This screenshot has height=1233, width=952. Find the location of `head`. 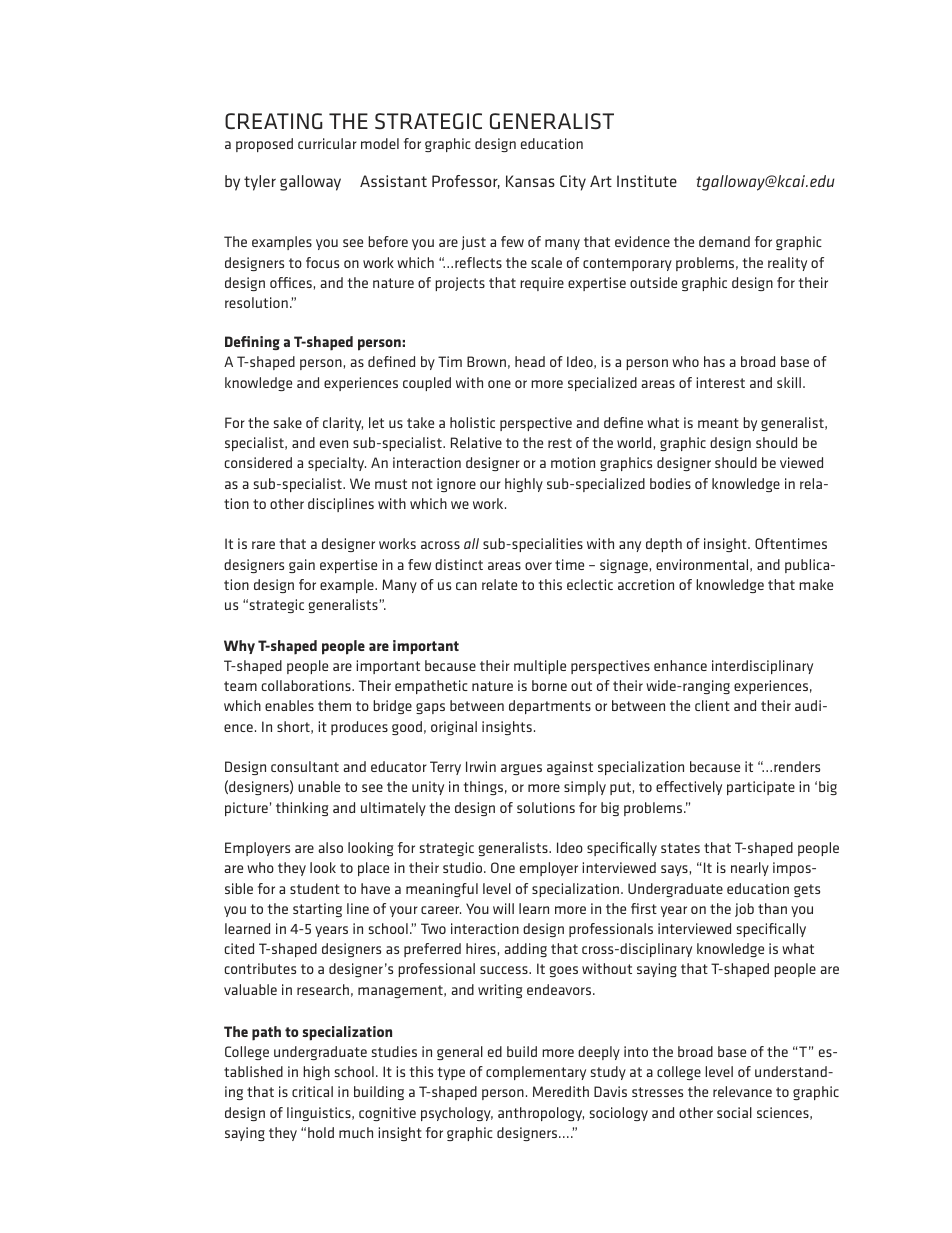

head is located at coordinates (530, 361).
